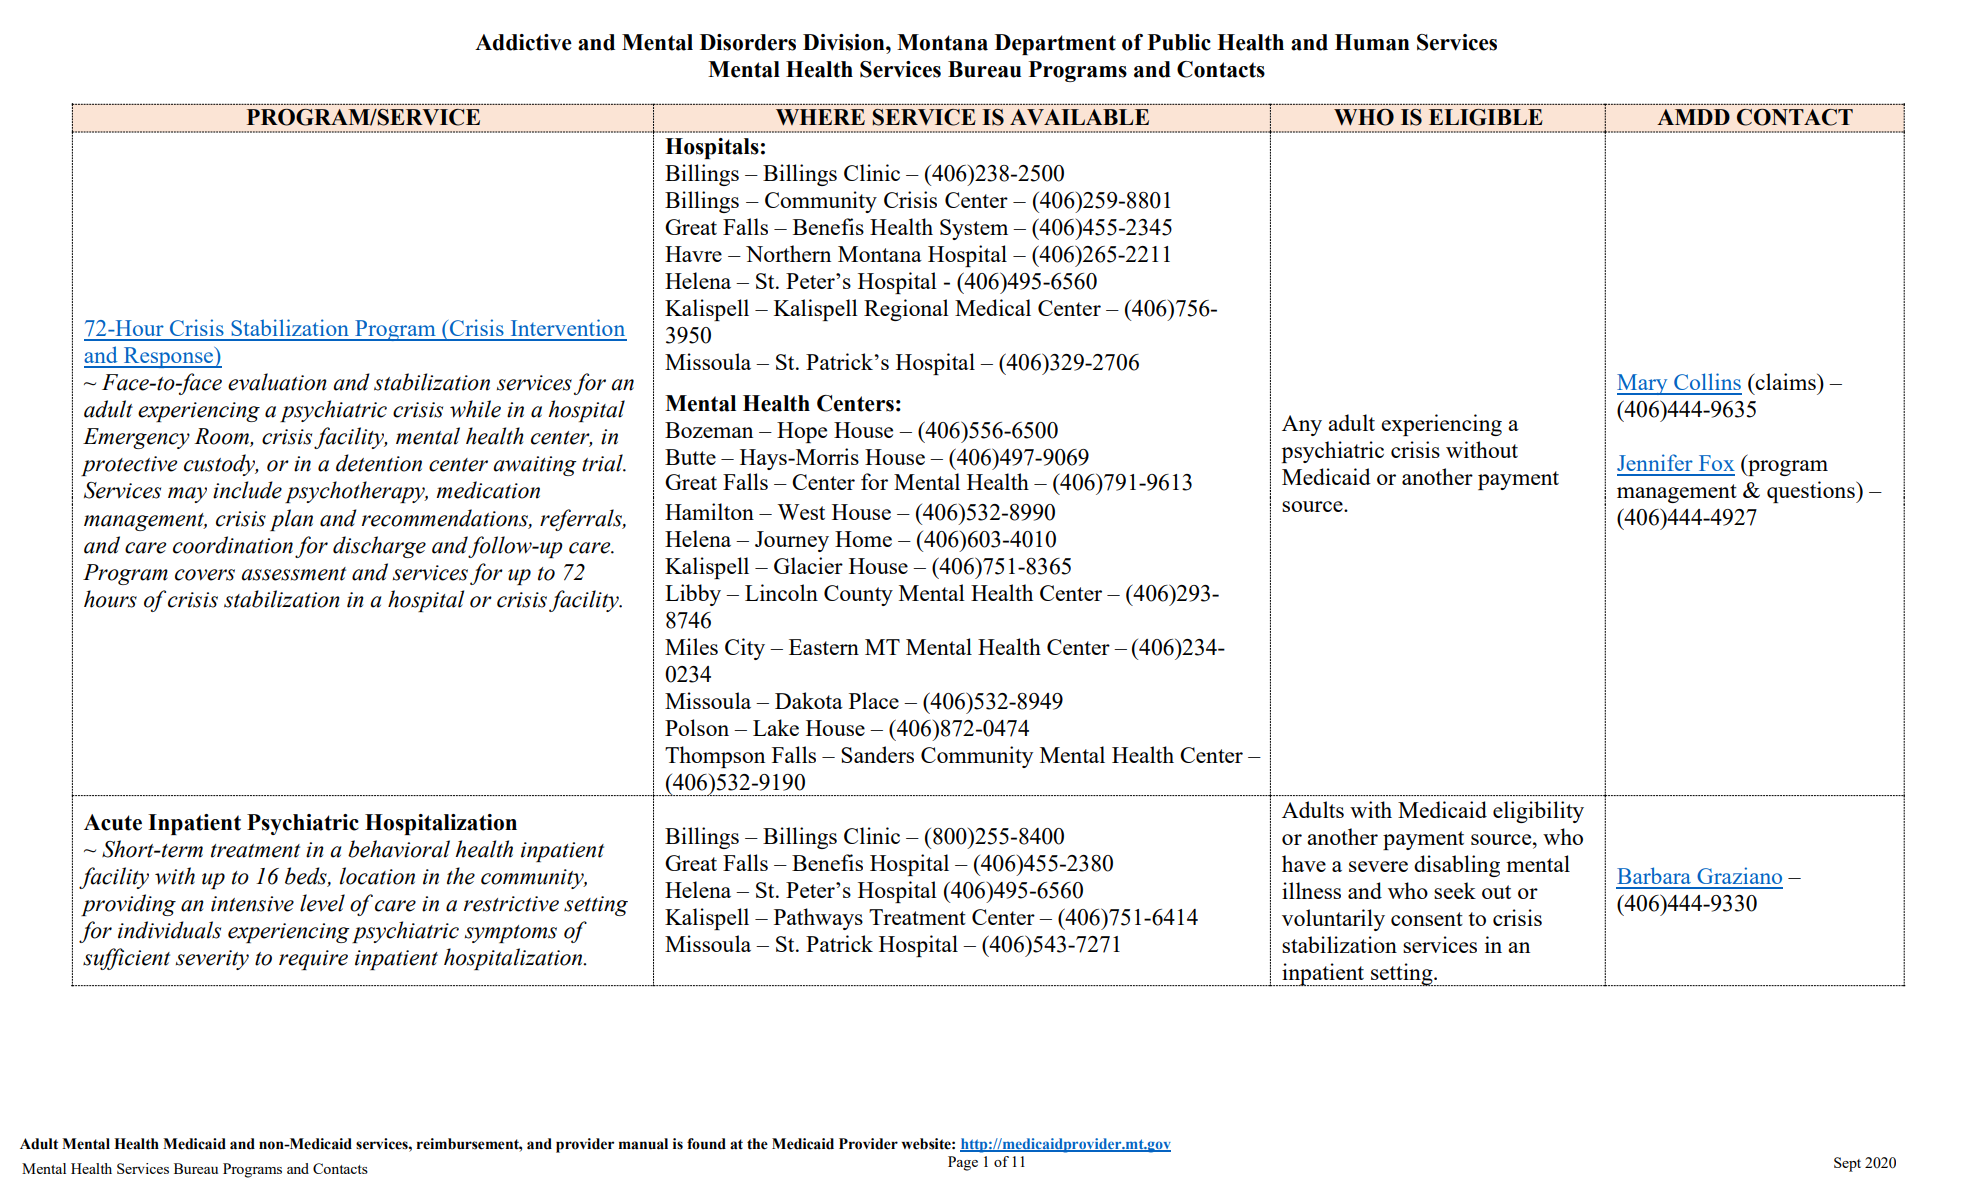 The height and width of the document is (1198, 1974). I want to click on Pathways, so click(818, 919).
